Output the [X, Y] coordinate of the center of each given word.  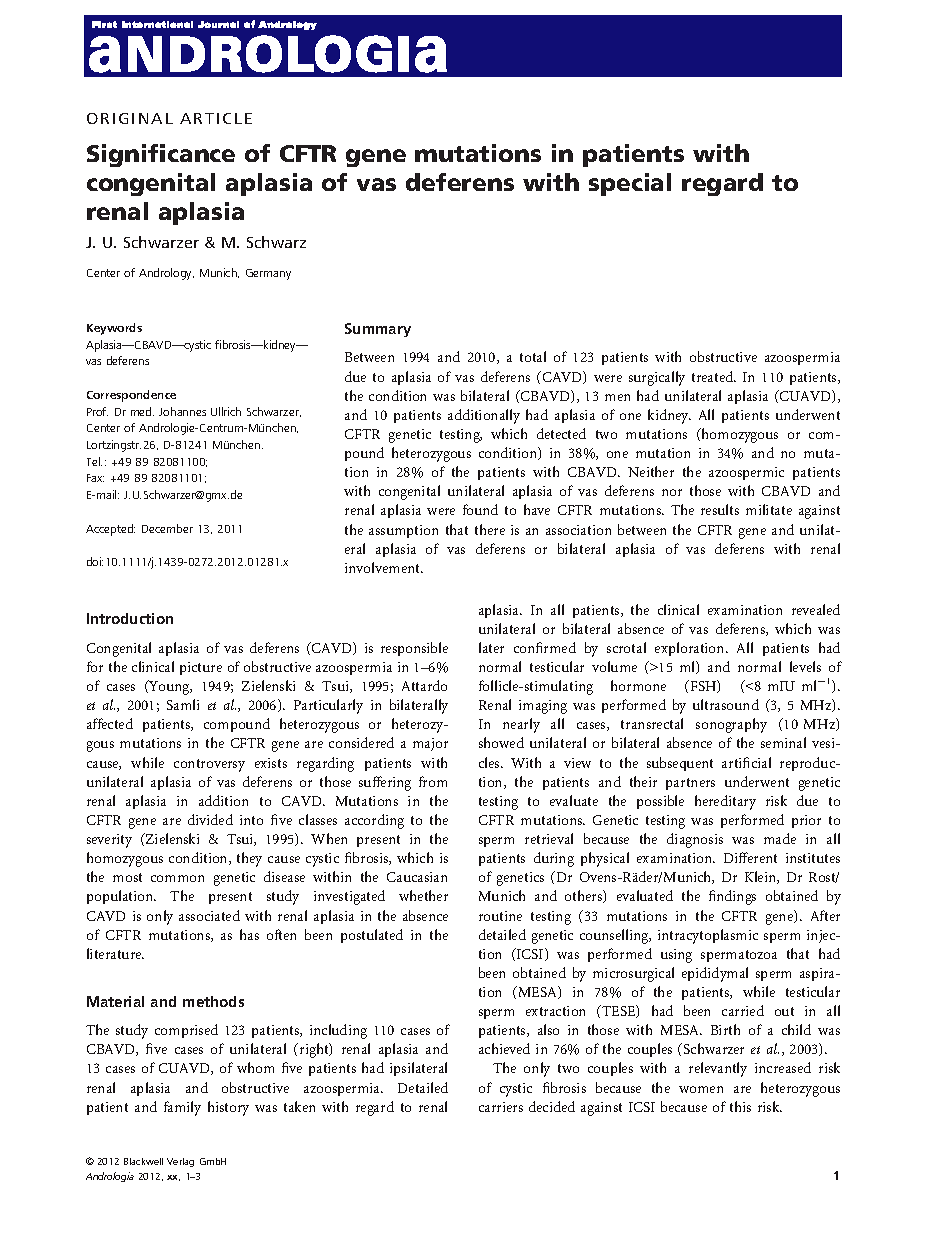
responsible [414, 649]
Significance [161, 155]
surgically [657, 378]
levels [805, 666]
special [630, 184]
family [182, 1108]
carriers [501, 1107]
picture [201, 668]
